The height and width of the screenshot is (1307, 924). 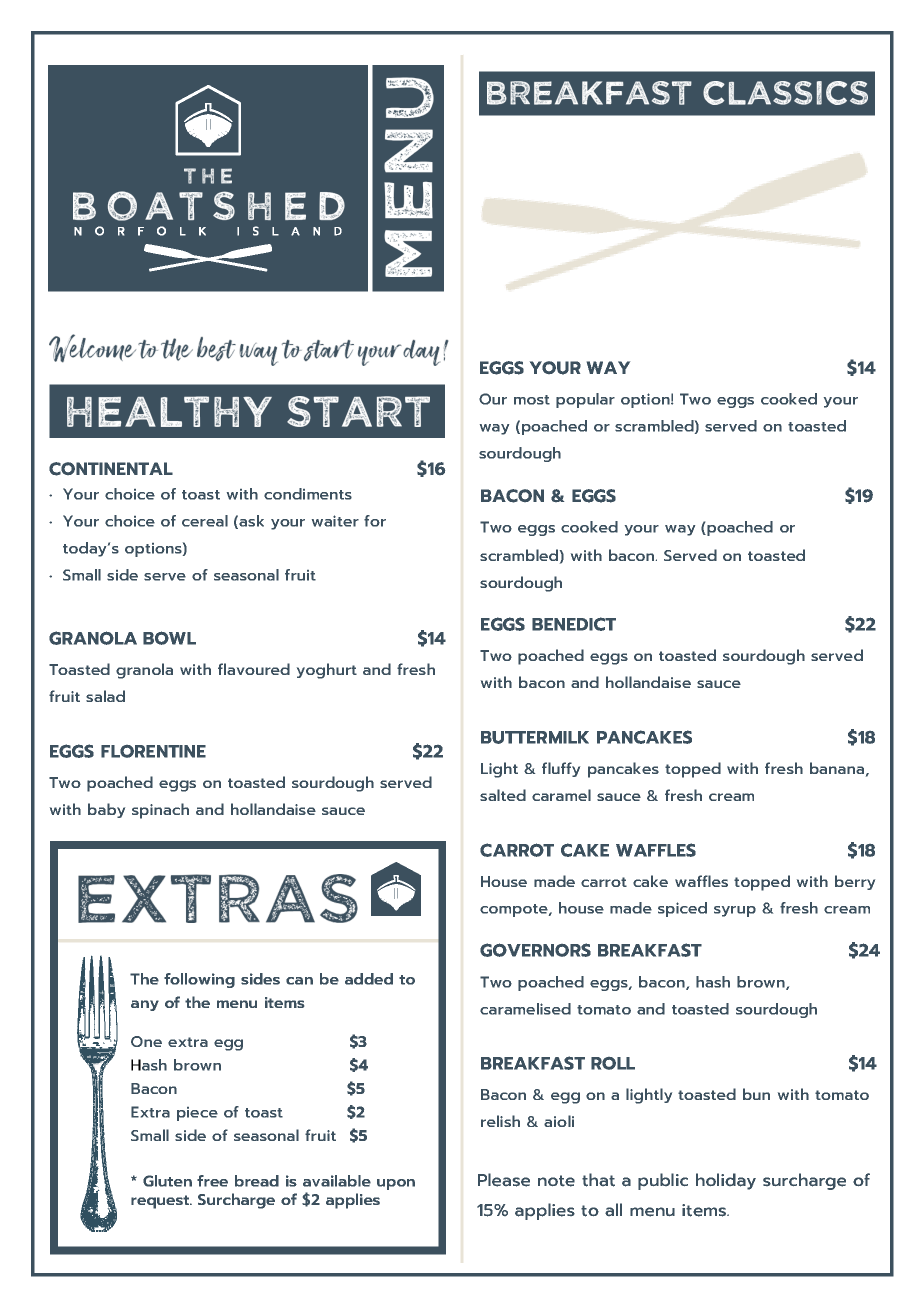 I want to click on holiday, so click(x=726, y=1181).
